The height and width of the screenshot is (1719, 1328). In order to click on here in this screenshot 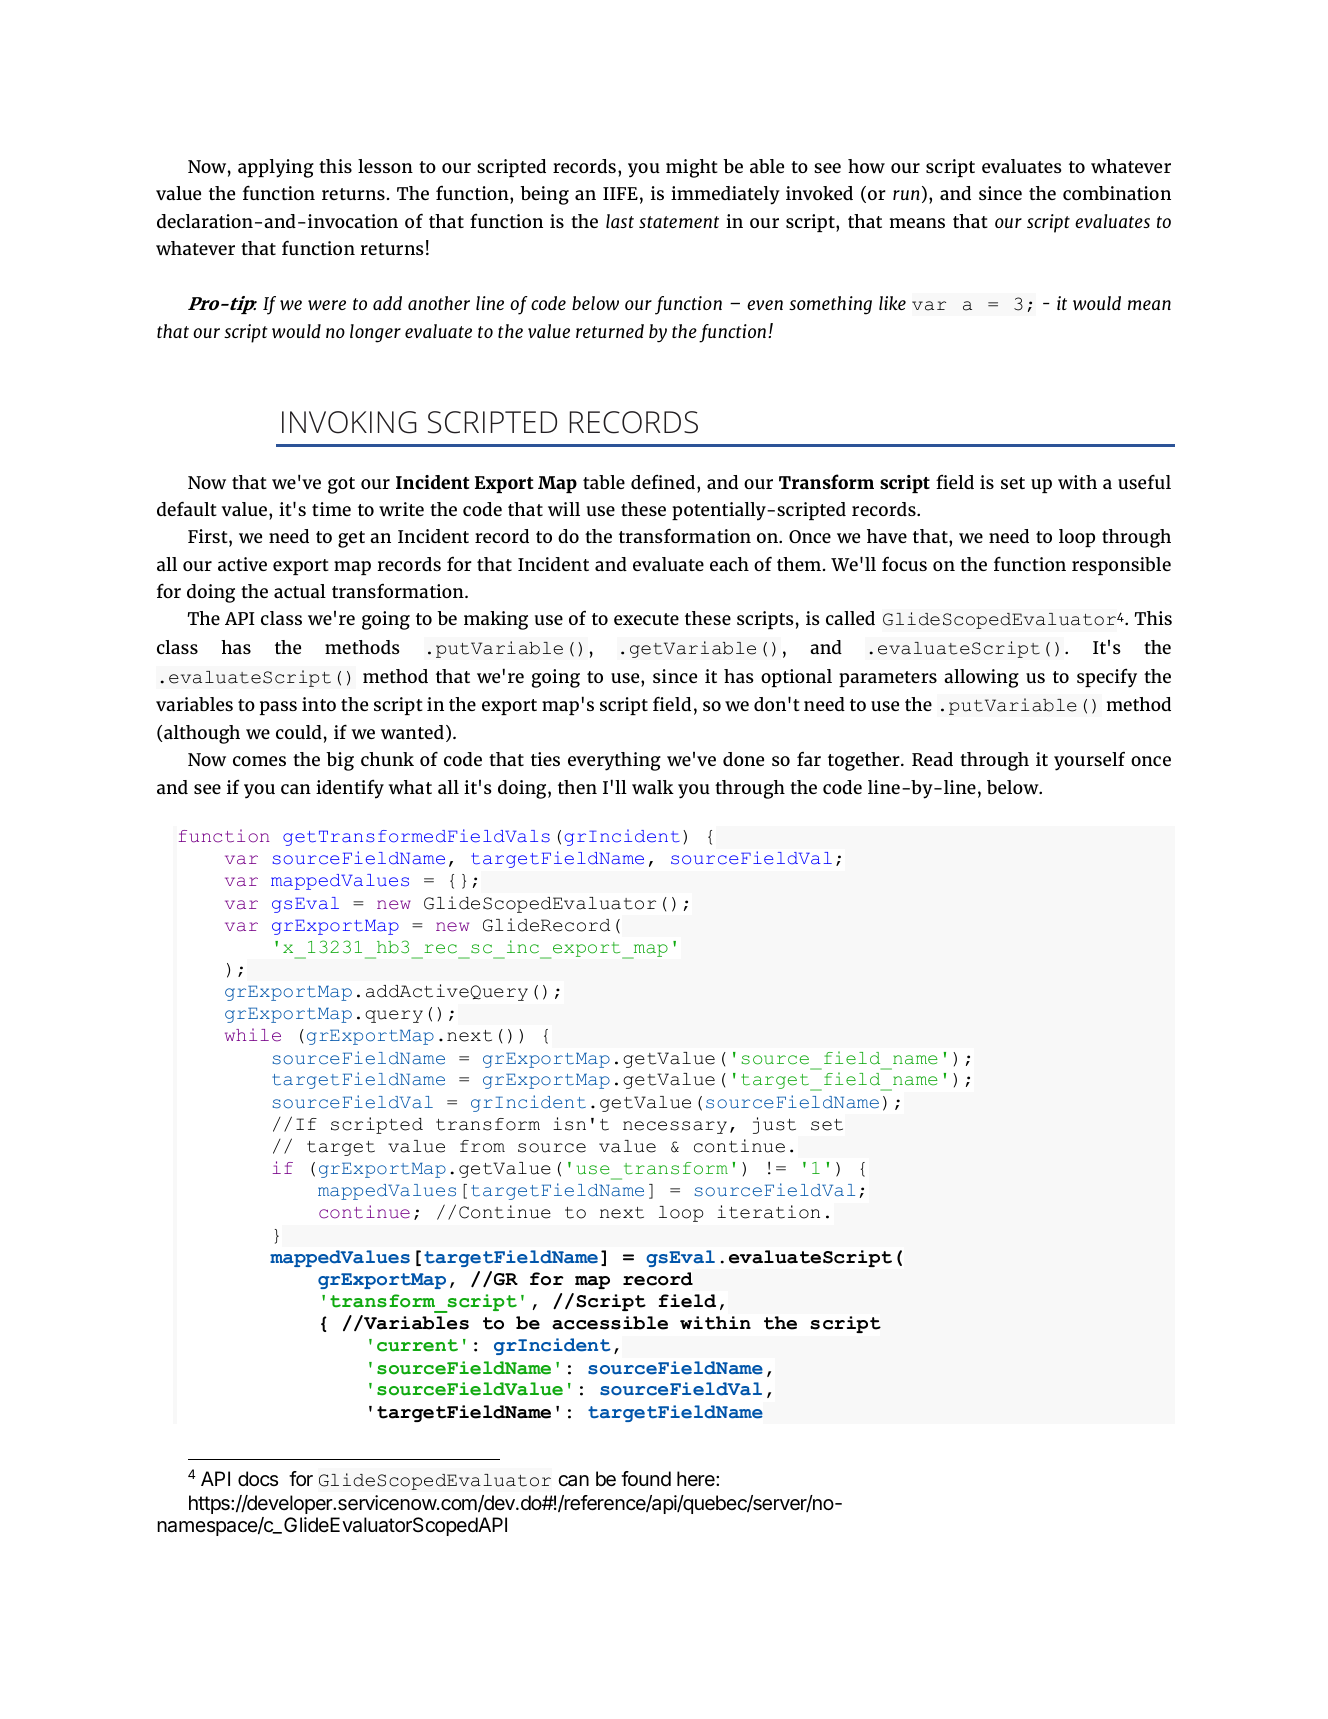, I will do `click(697, 1478)`.
